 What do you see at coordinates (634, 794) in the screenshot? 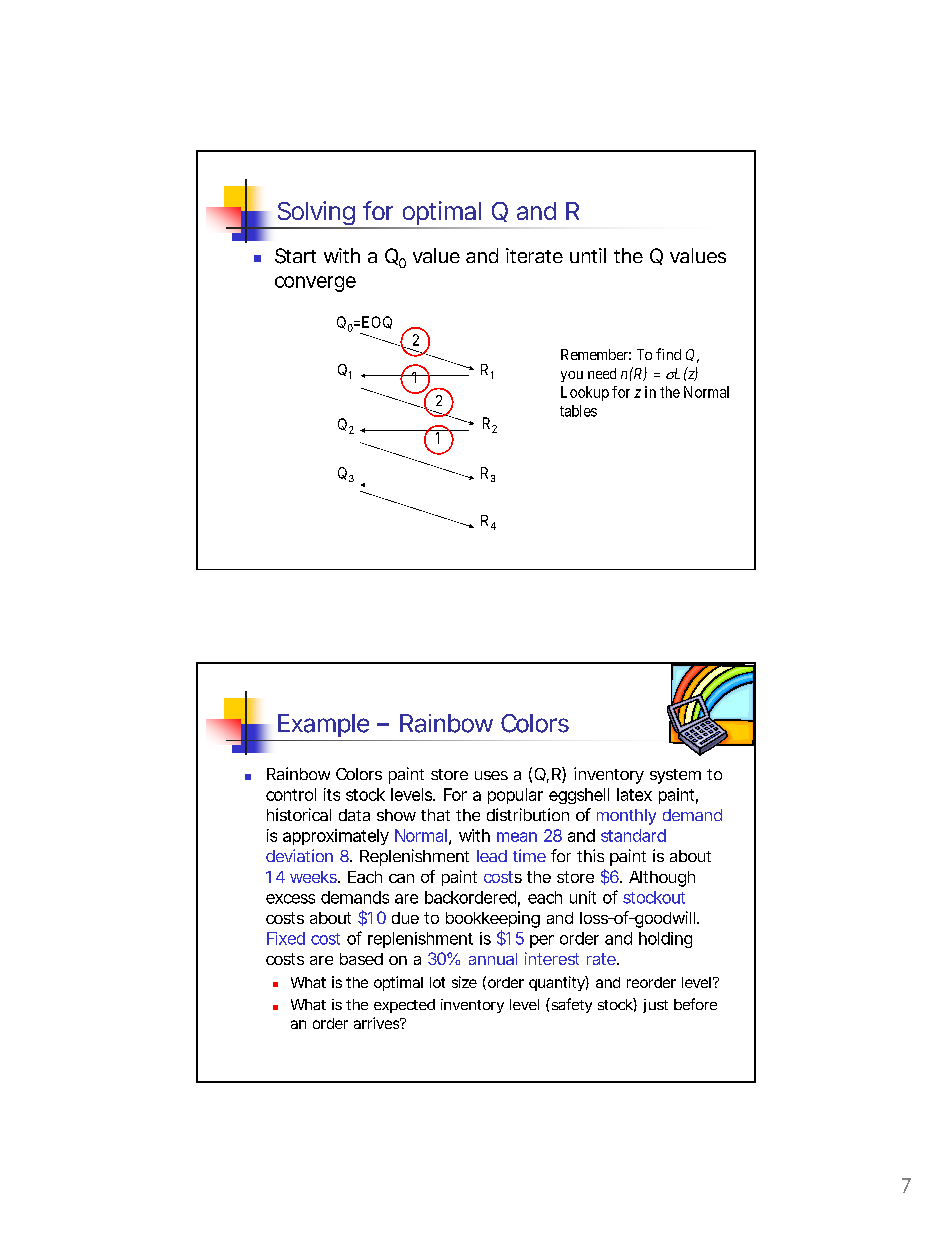
I see `latex` at bounding box center [634, 794].
